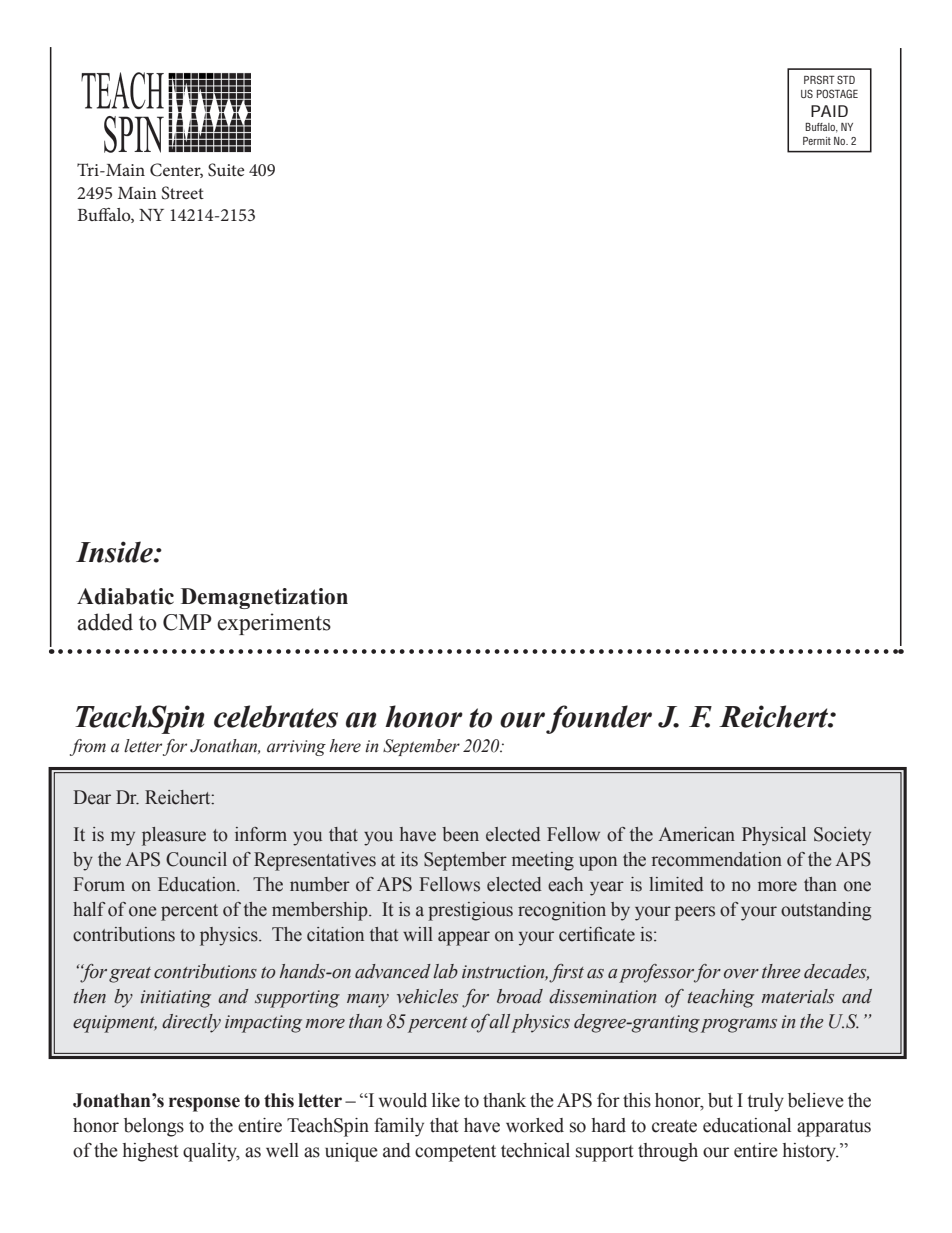  Describe the element at coordinates (182, 193) in the screenshot. I see `Street` at that location.
